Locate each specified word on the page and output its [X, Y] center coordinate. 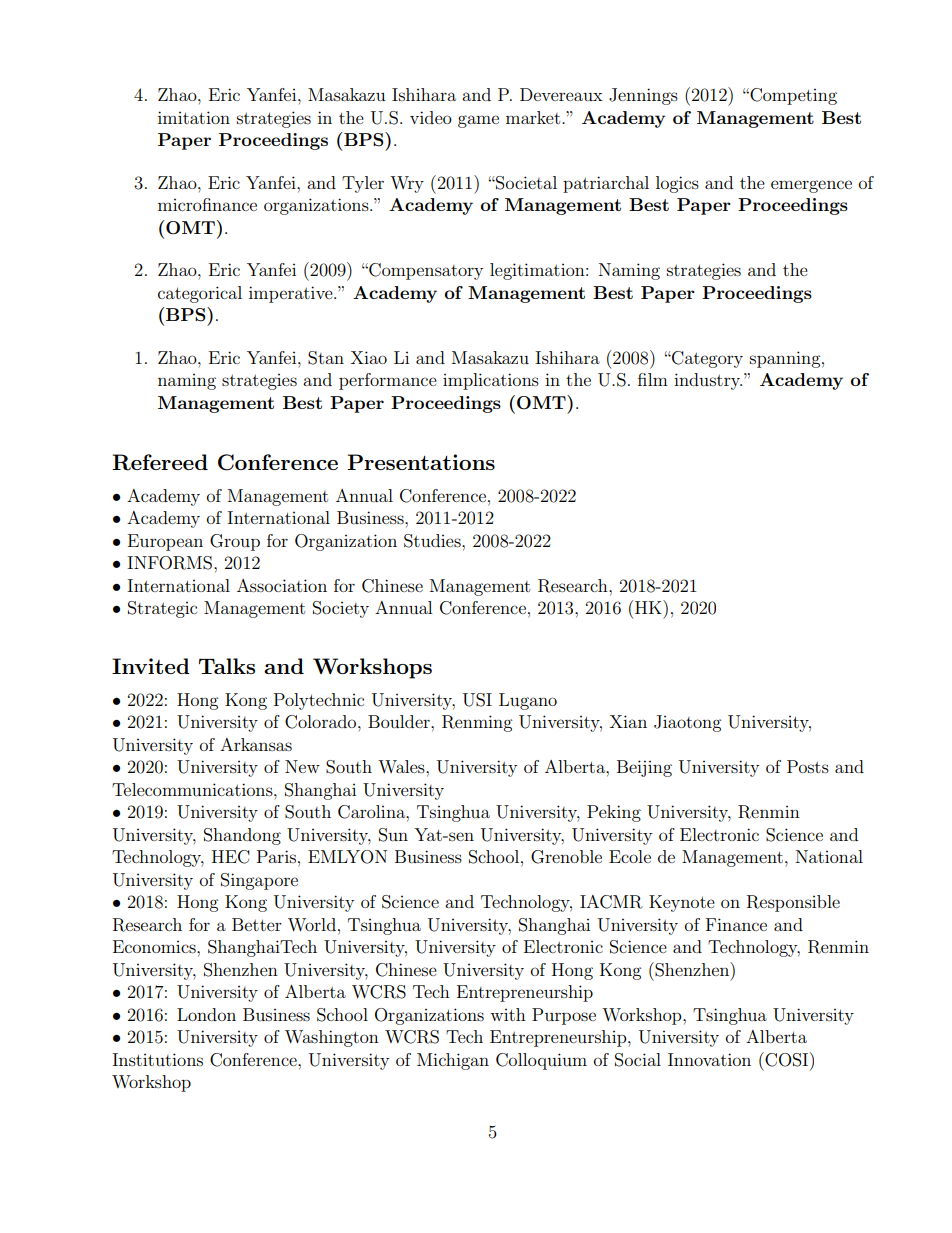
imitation [194, 117]
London [206, 1014]
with [508, 1014]
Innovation [709, 1059]
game [478, 121]
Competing [792, 96]
